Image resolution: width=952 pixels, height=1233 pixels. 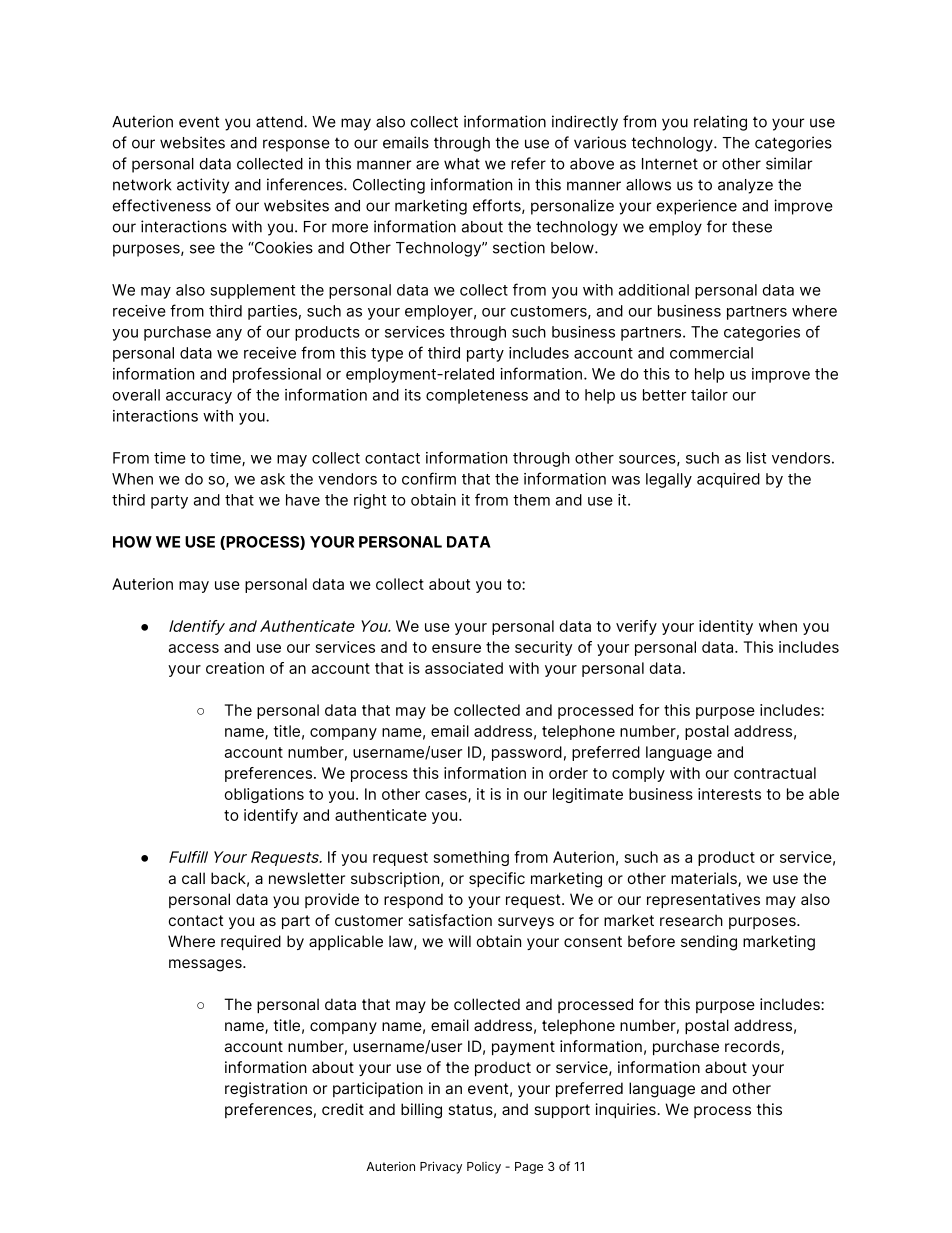 I want to click on completeness, so click(x=477, y=396).
